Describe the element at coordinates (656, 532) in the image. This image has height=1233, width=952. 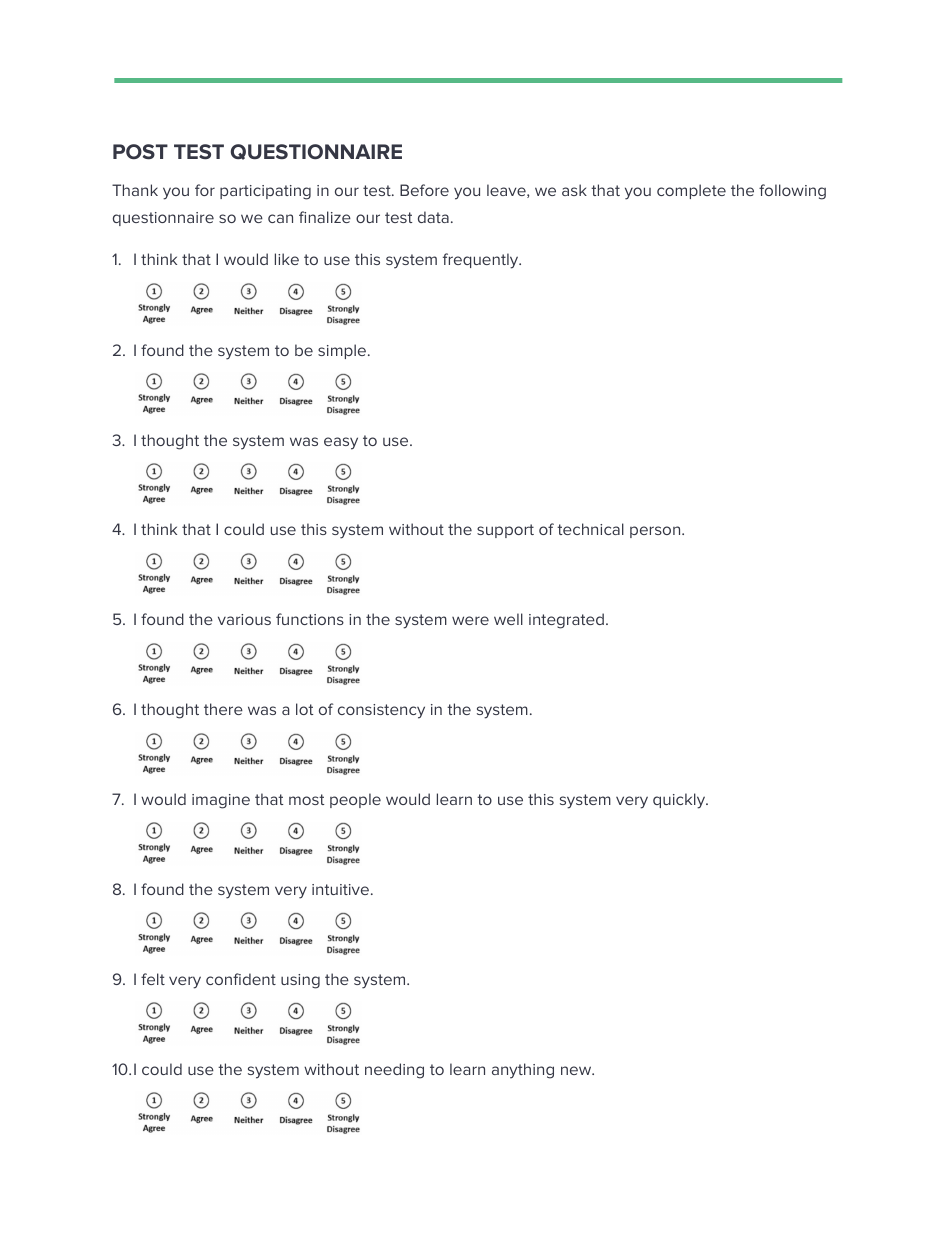
I see `person` at that location.
